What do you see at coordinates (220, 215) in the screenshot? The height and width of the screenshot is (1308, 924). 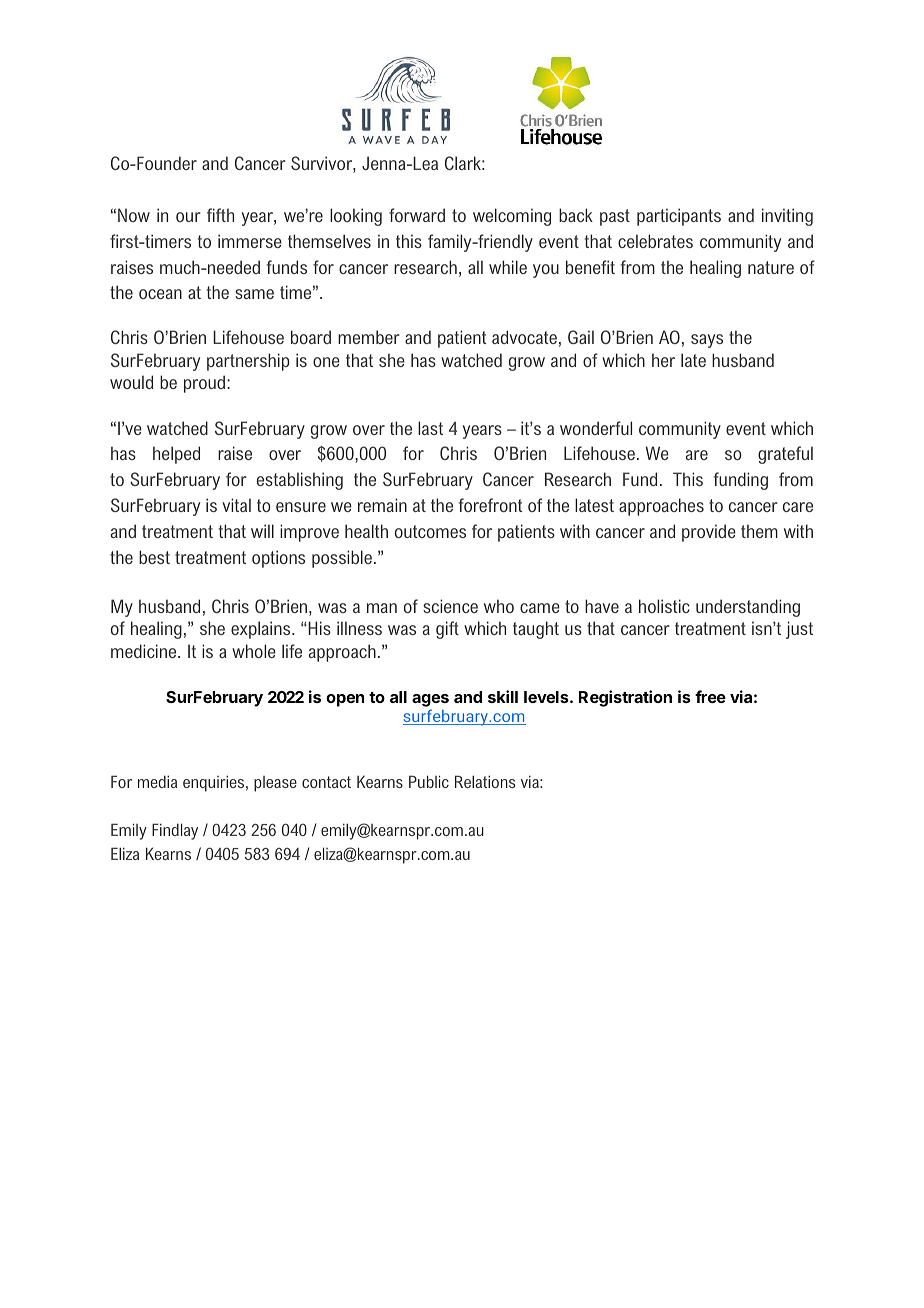 I see `fifth` at bounding box center [220, 215].
